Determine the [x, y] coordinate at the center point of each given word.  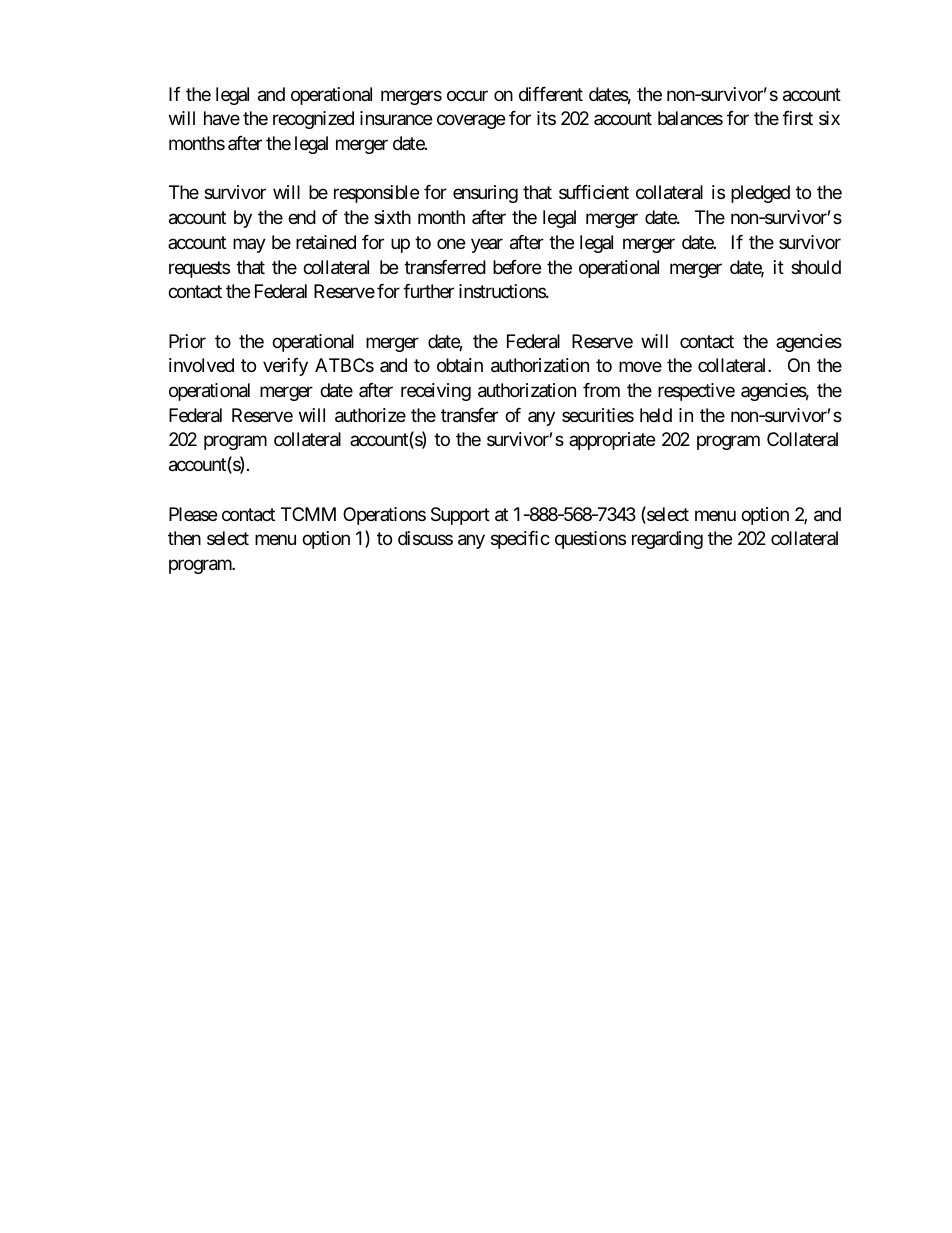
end [302, 217]
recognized [313, 120]
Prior [187, 341]
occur [467, 95]
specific [520, 540]
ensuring [485, 194]
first [797, 118]
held [656, 415]
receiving [436, 392]
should [816, 267]
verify [285, 367]
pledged [760, 194]
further [428, 291]
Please [193, 514]
